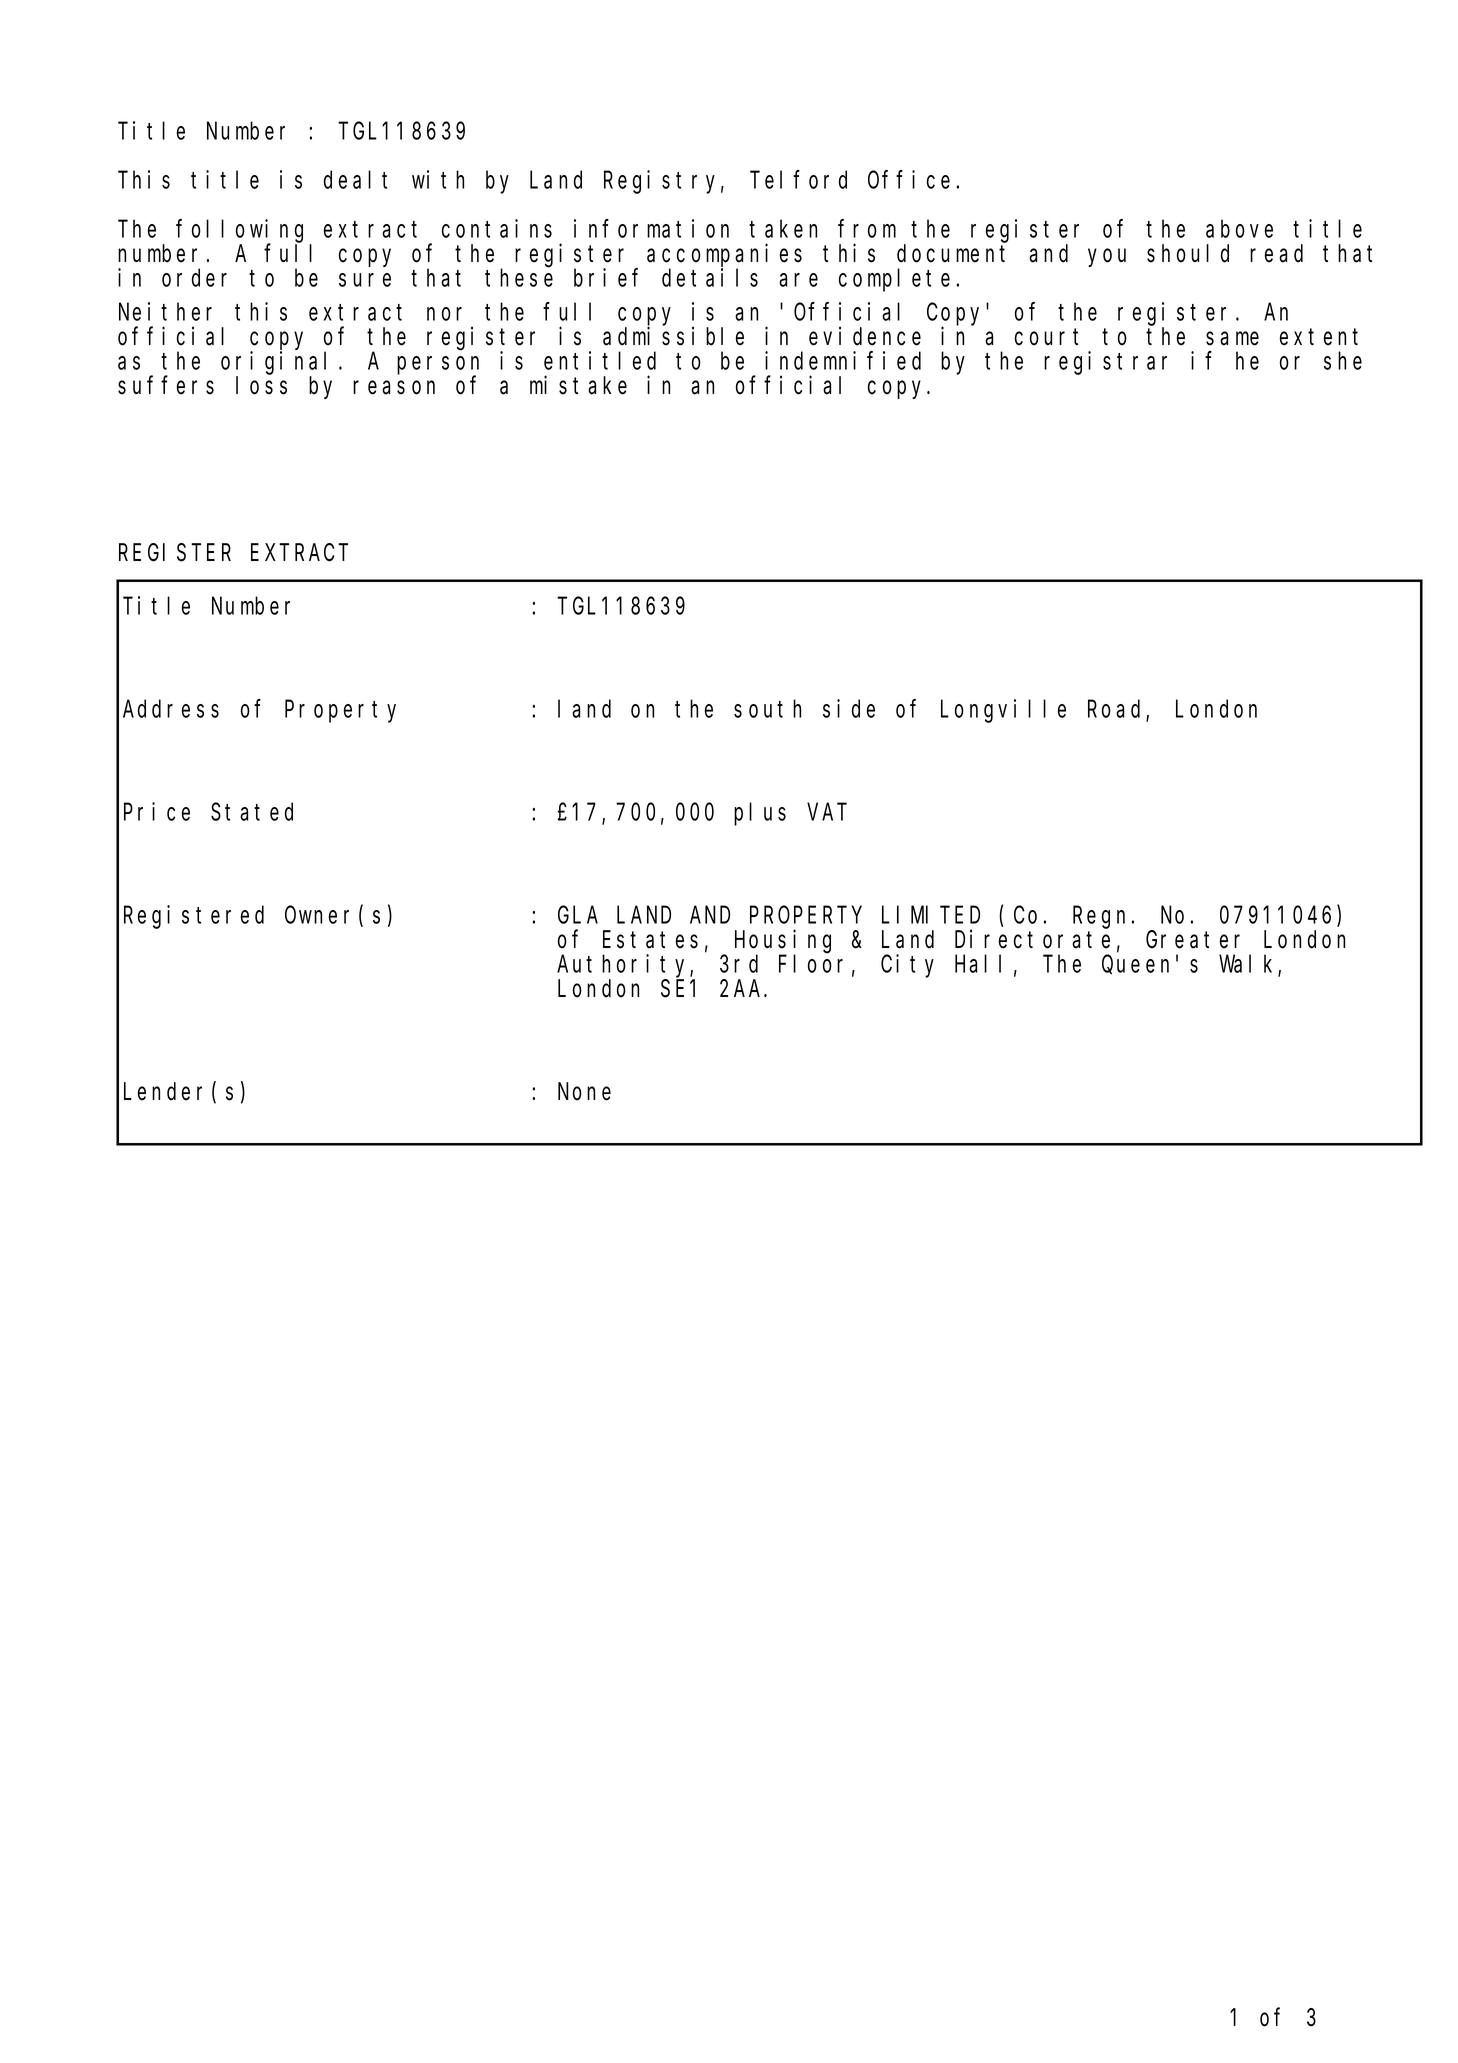  What do you see at coordinates (724, 255) in the page?
I see `accompanies` at bounding box center [724, 255].
